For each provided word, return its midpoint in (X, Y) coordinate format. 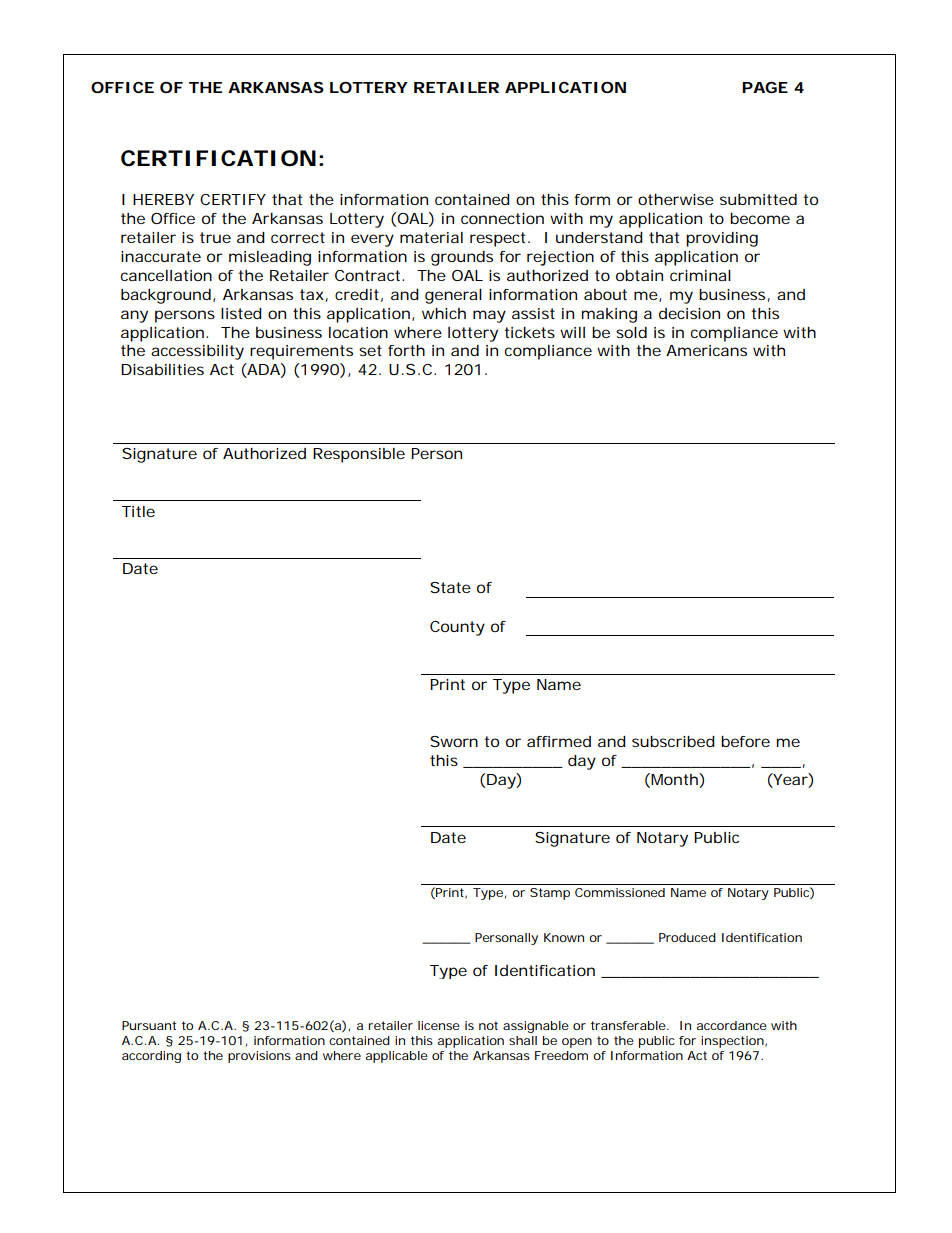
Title (138, 511)
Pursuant (149, 1025)
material (431, 237)
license (439, 1025)
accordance (732, 1025)
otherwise (676, 199)
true (215, 237)
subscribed (673, 741)
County (457, 628)
